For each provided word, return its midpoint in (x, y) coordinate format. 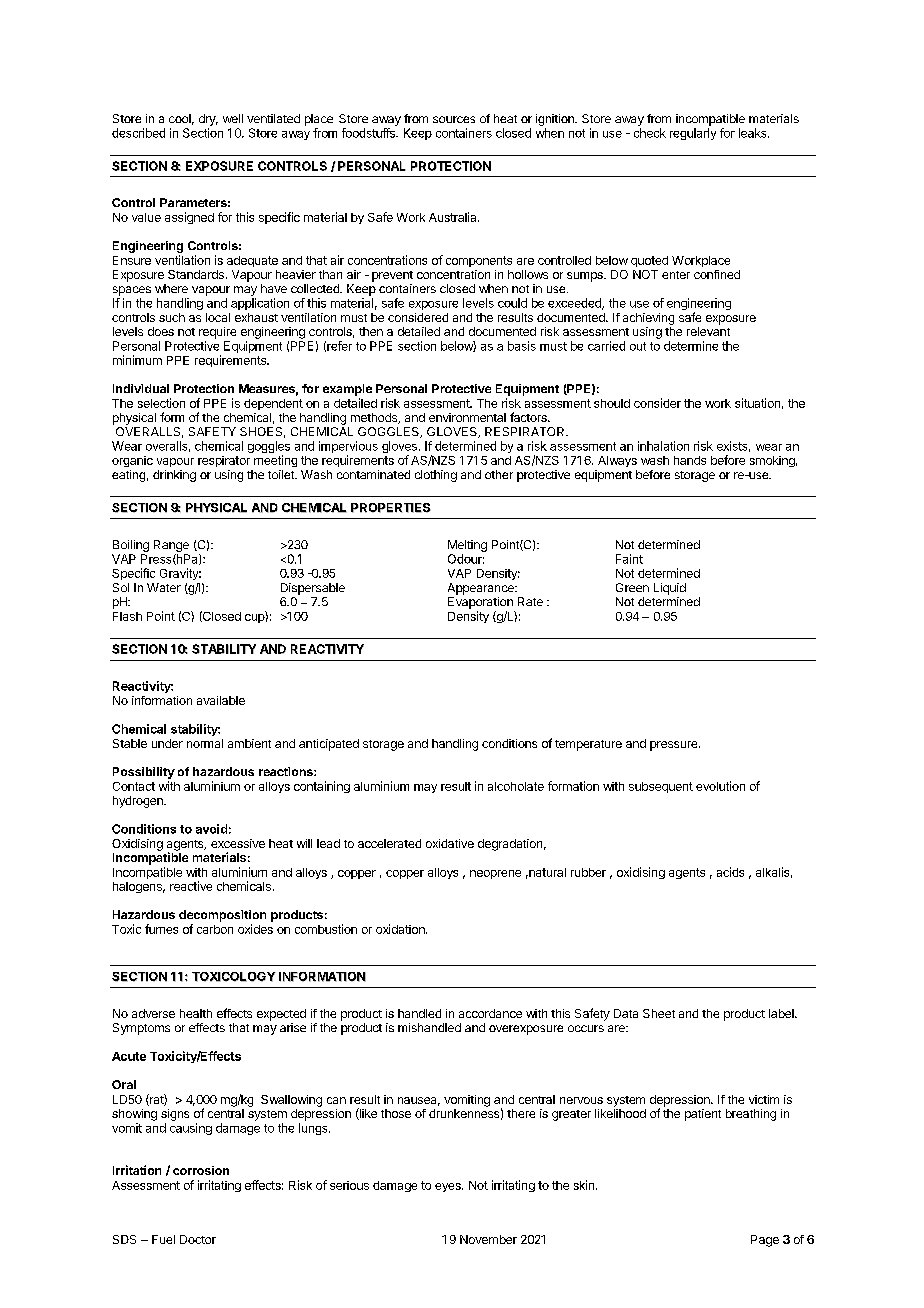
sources (454, 119)
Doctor (198, 1239)
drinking (174, 476)
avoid (211, 829)
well (233, 118)
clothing (436, 476)
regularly (693, 134)
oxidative (450, 843)
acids (730, 872)
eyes (449, 1187)
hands (690, 460)
